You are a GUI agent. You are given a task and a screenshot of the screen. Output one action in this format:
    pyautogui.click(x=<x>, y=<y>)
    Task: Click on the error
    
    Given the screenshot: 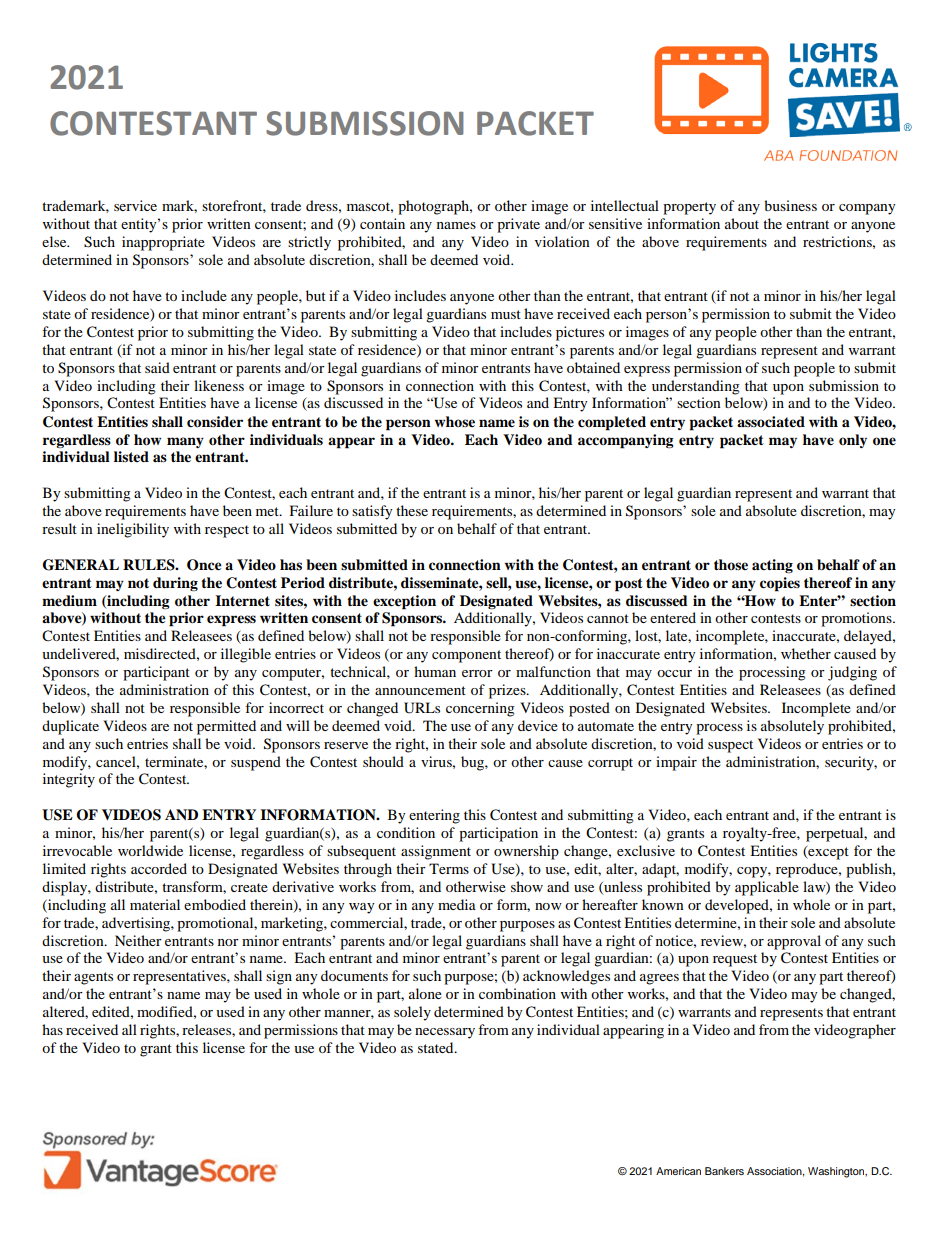 What is the action you would take?
    pyautogui.click(x=477, y=673)
